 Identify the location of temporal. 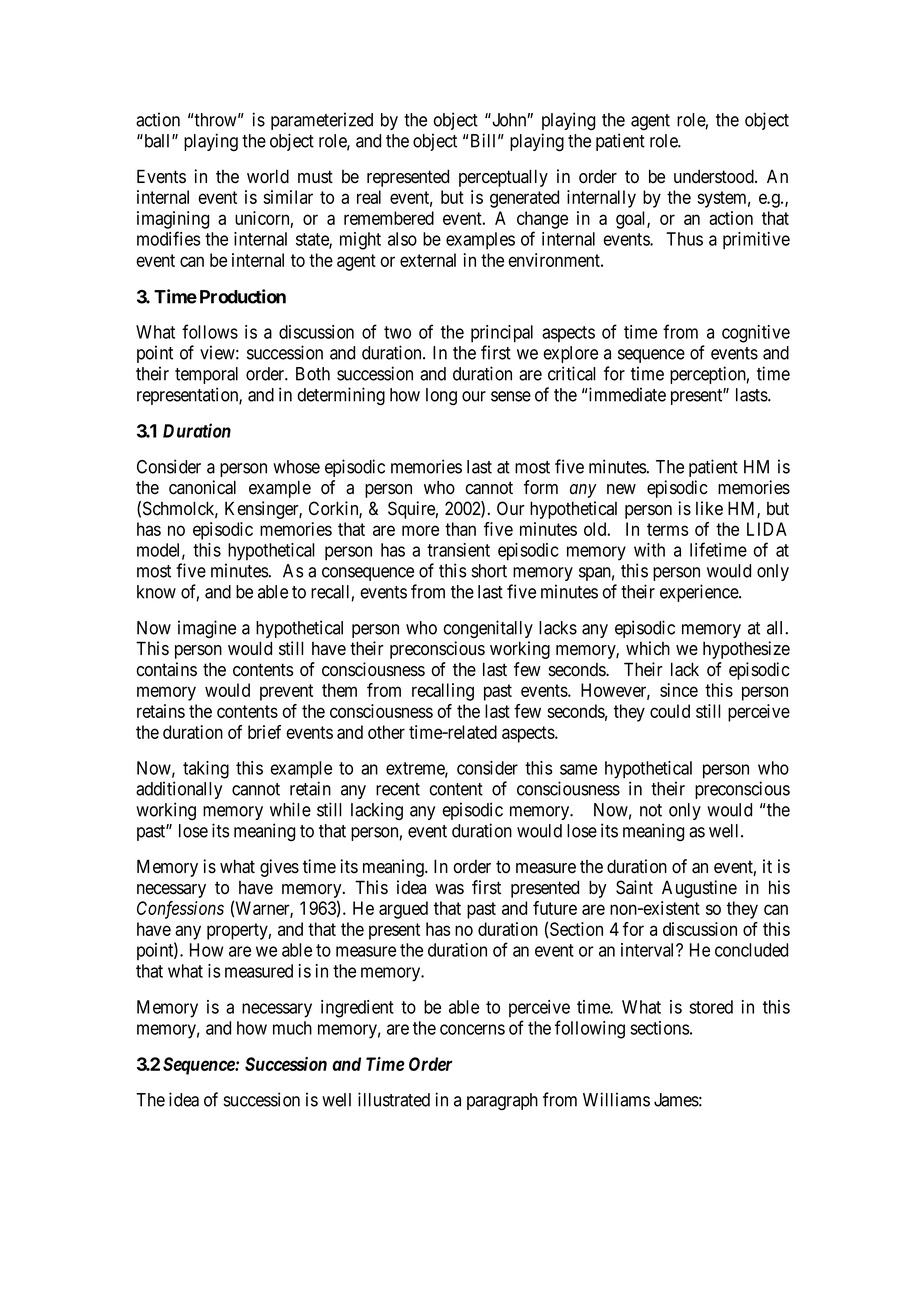
(206, 375).
